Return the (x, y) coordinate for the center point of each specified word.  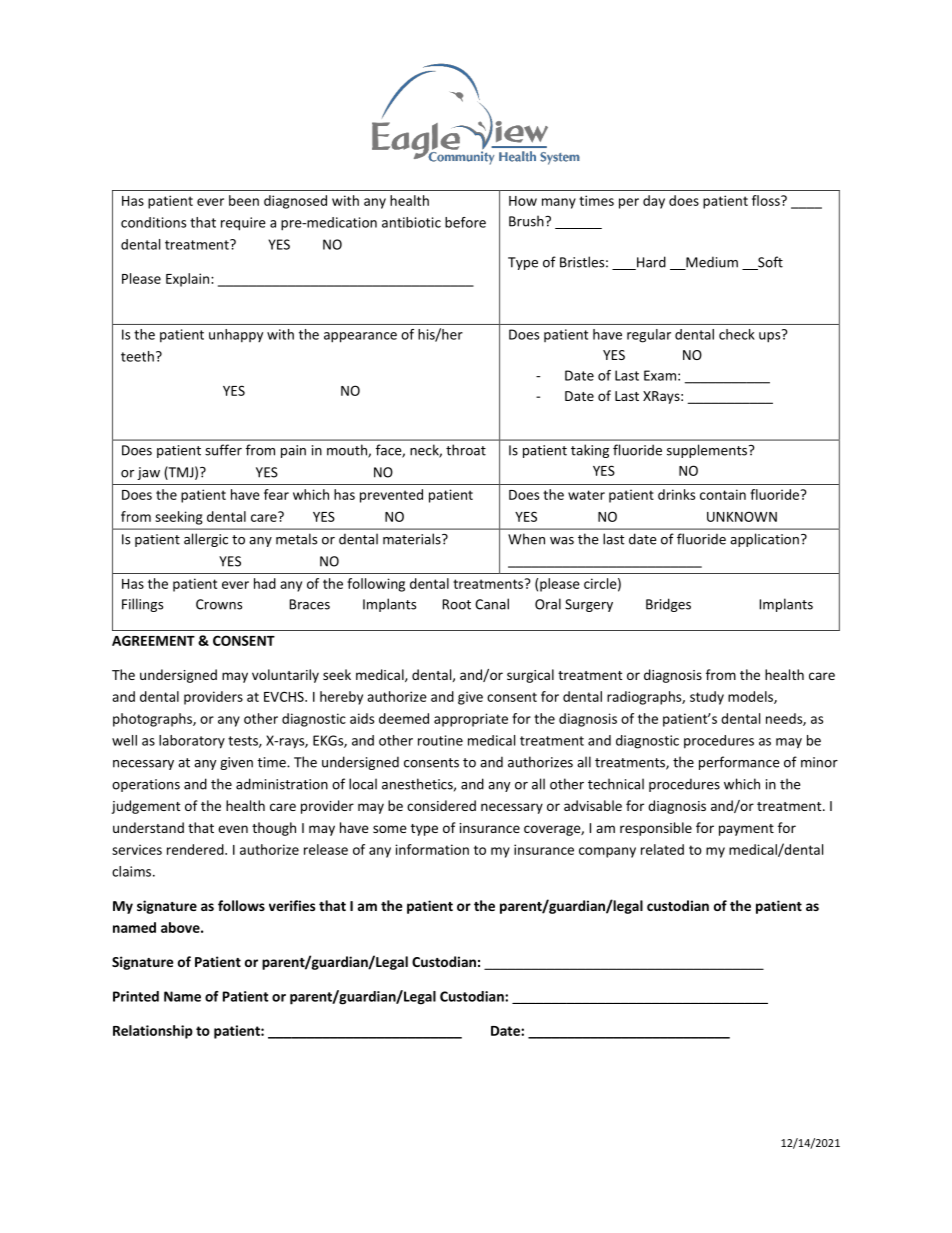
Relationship (153, 1032)
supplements (708, 451)
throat (466, 450)
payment (746, 830)
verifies (292, 905)
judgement (145, 807)
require (243, 224)
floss (767, 200)
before (465, 222)
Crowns (219, 604)
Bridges (668, 605)
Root (457, 604)
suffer (223, 450)
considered (441, 805)
